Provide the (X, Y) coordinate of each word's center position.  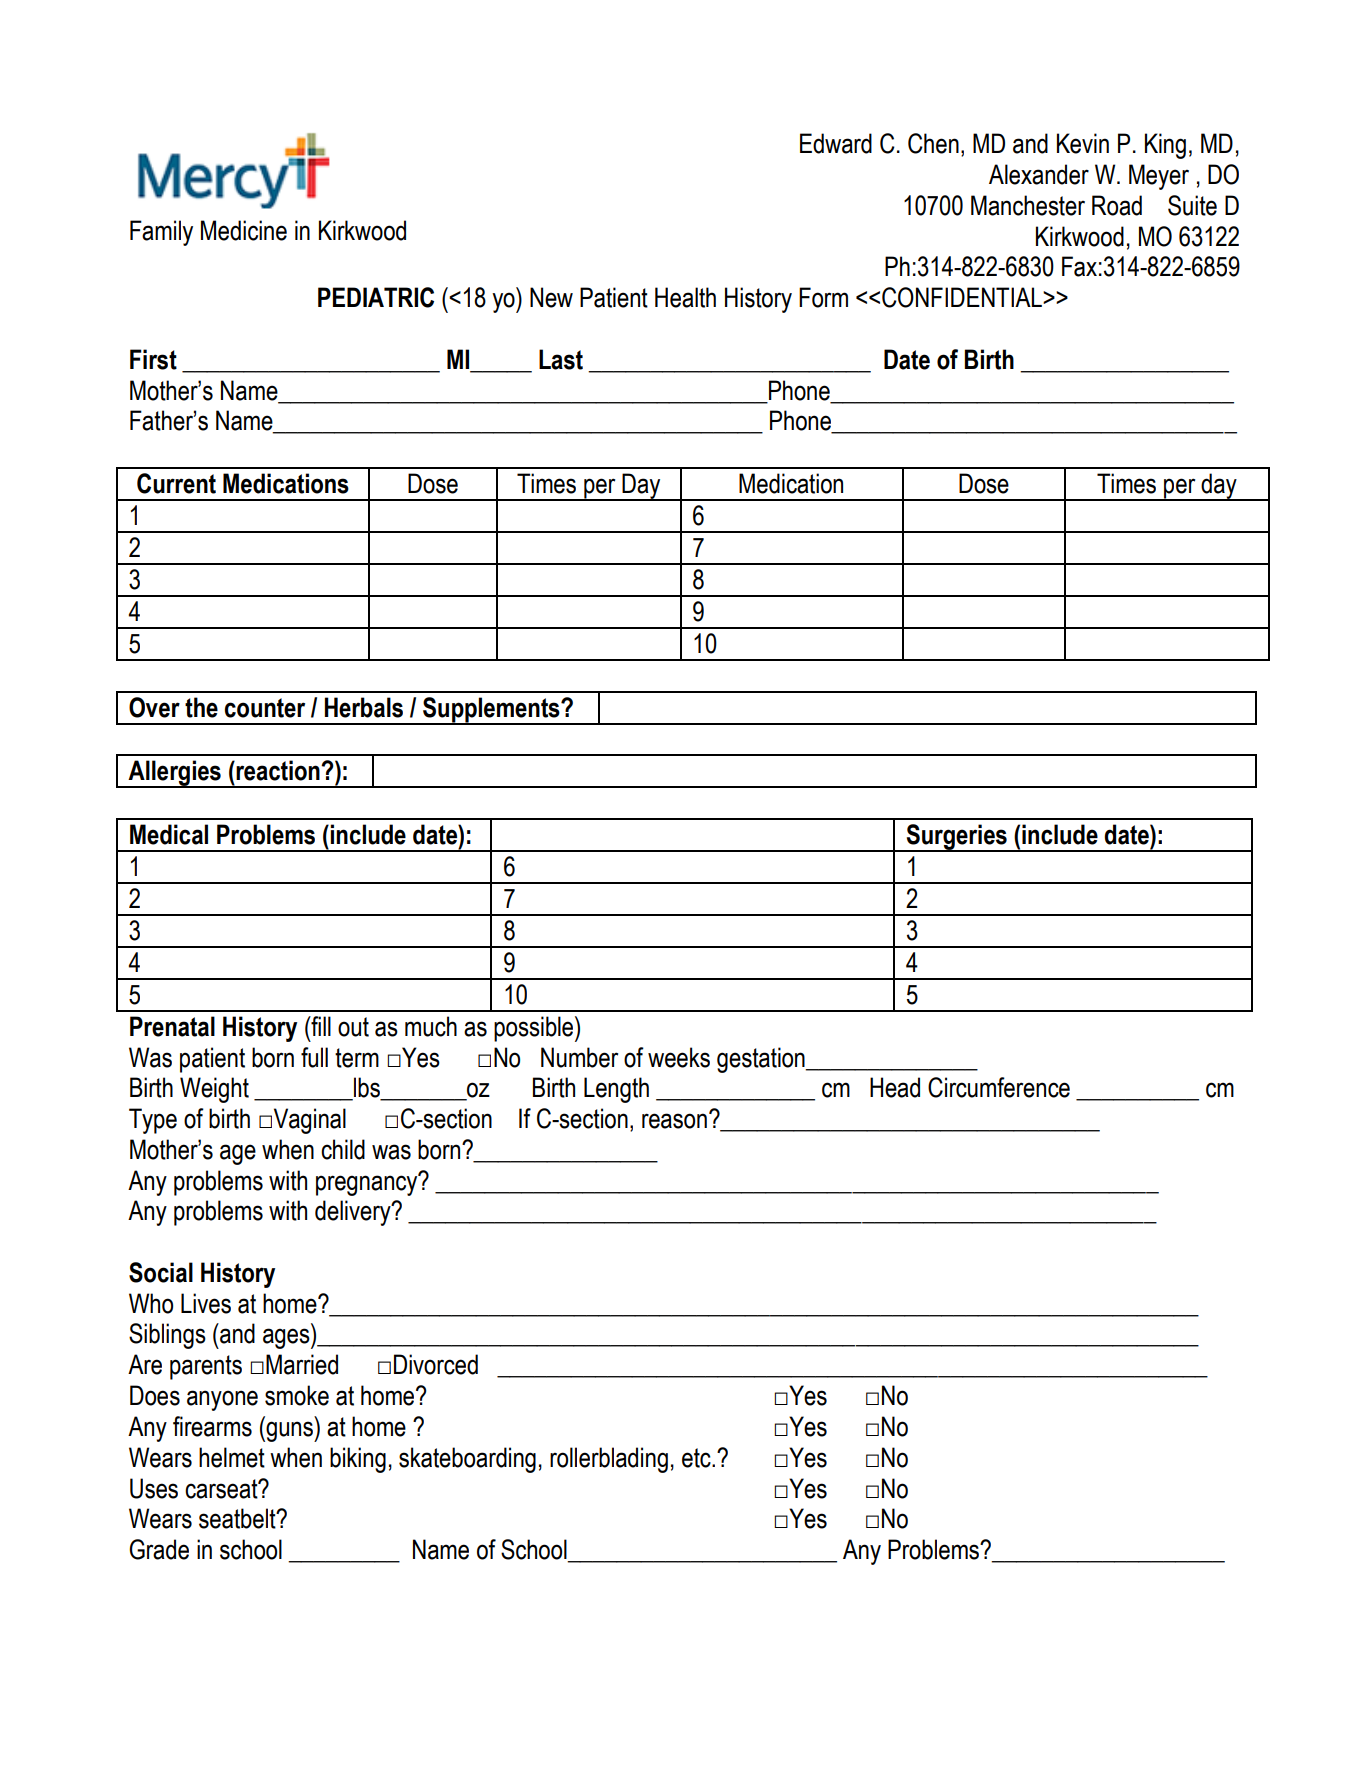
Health (685, 297)
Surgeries (956, 838)
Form (823, 297)
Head (895, 1087)
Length (616, 1090)
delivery (354, 1213)
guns (289, 1431)
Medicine (244, 230)
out (353, 1027)
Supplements (491, 710)
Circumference (999, 1087)
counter (265, 708)
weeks (679, 1057)
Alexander (1039, 174)
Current (176, 483)
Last (561, 359)
